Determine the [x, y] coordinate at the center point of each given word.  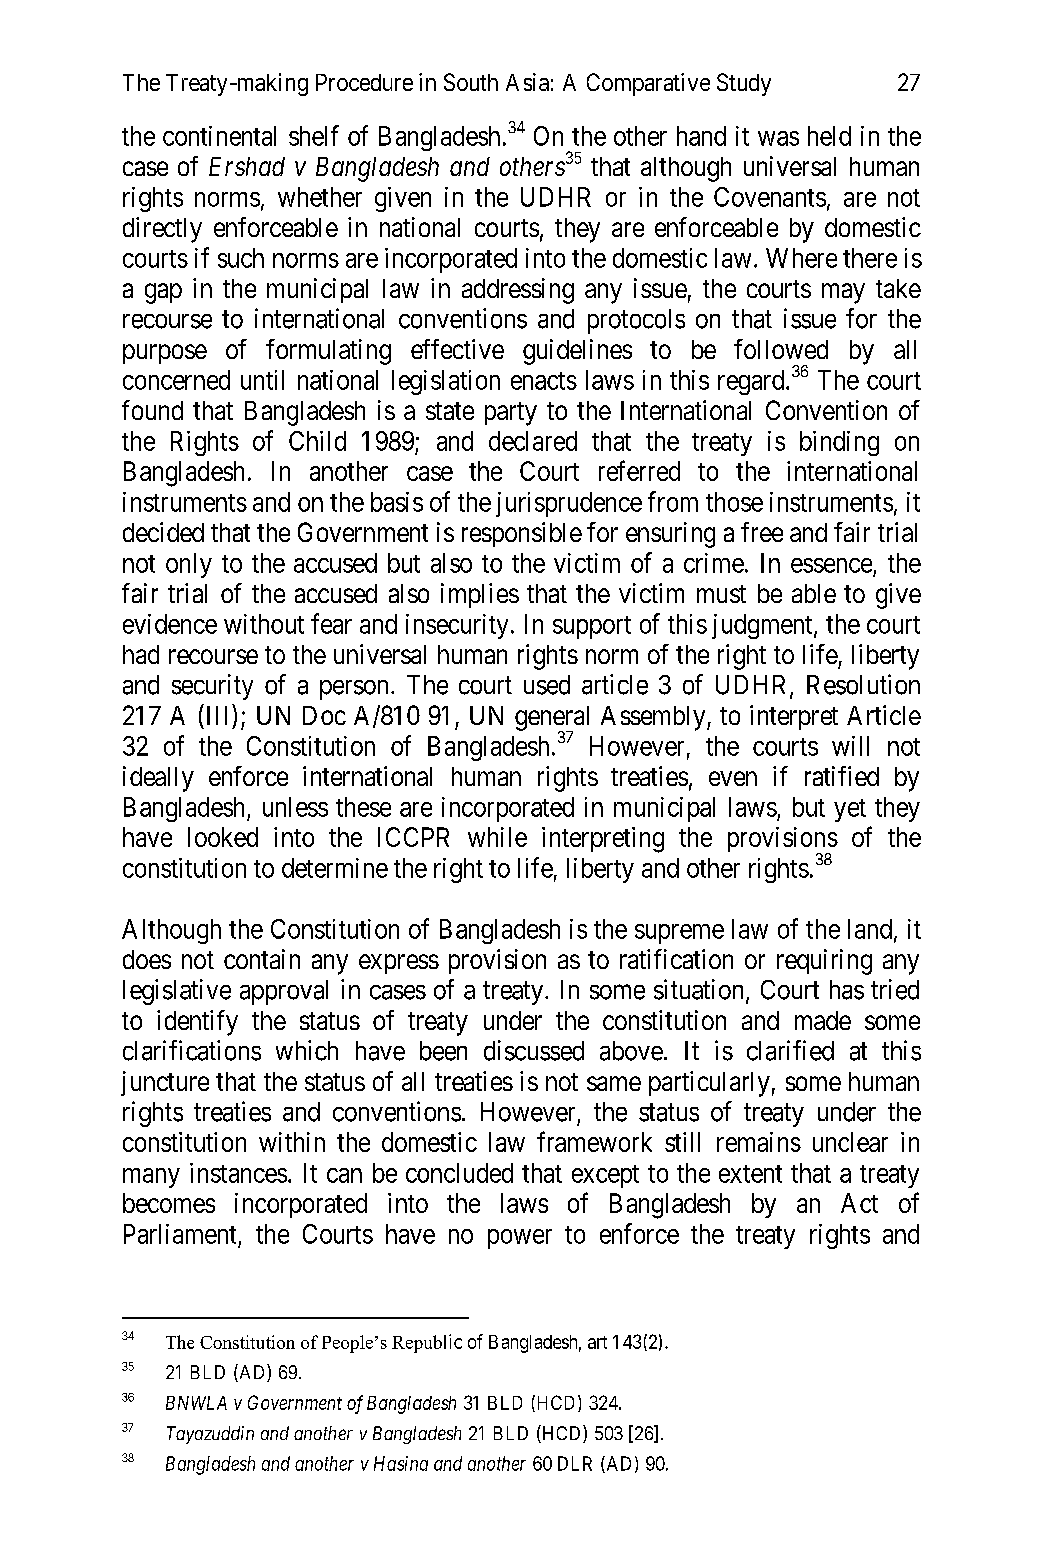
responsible [522, 534]
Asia [527, 82]
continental [219, 136]
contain [262, 959]
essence [831, 565]
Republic [427, 1343]
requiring [824, 962]
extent [750, 1174]
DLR [575, 1463]
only [189, 565]
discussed [534, 1050]
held [829, 136]
